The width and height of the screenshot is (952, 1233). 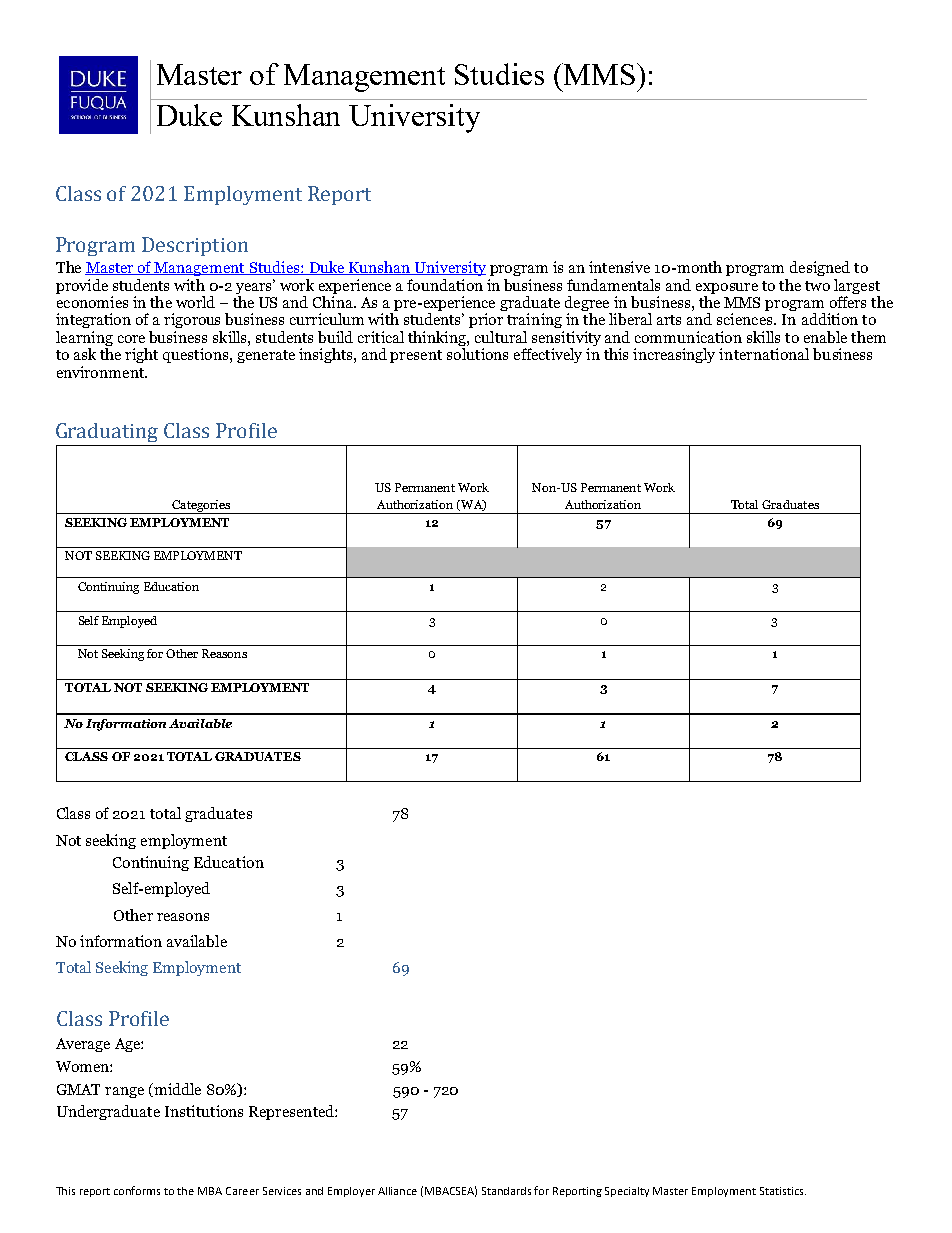 What do you see at coordinates (764, 354) in the screenshot?
I see `international` at bounding box center [764, 354].
